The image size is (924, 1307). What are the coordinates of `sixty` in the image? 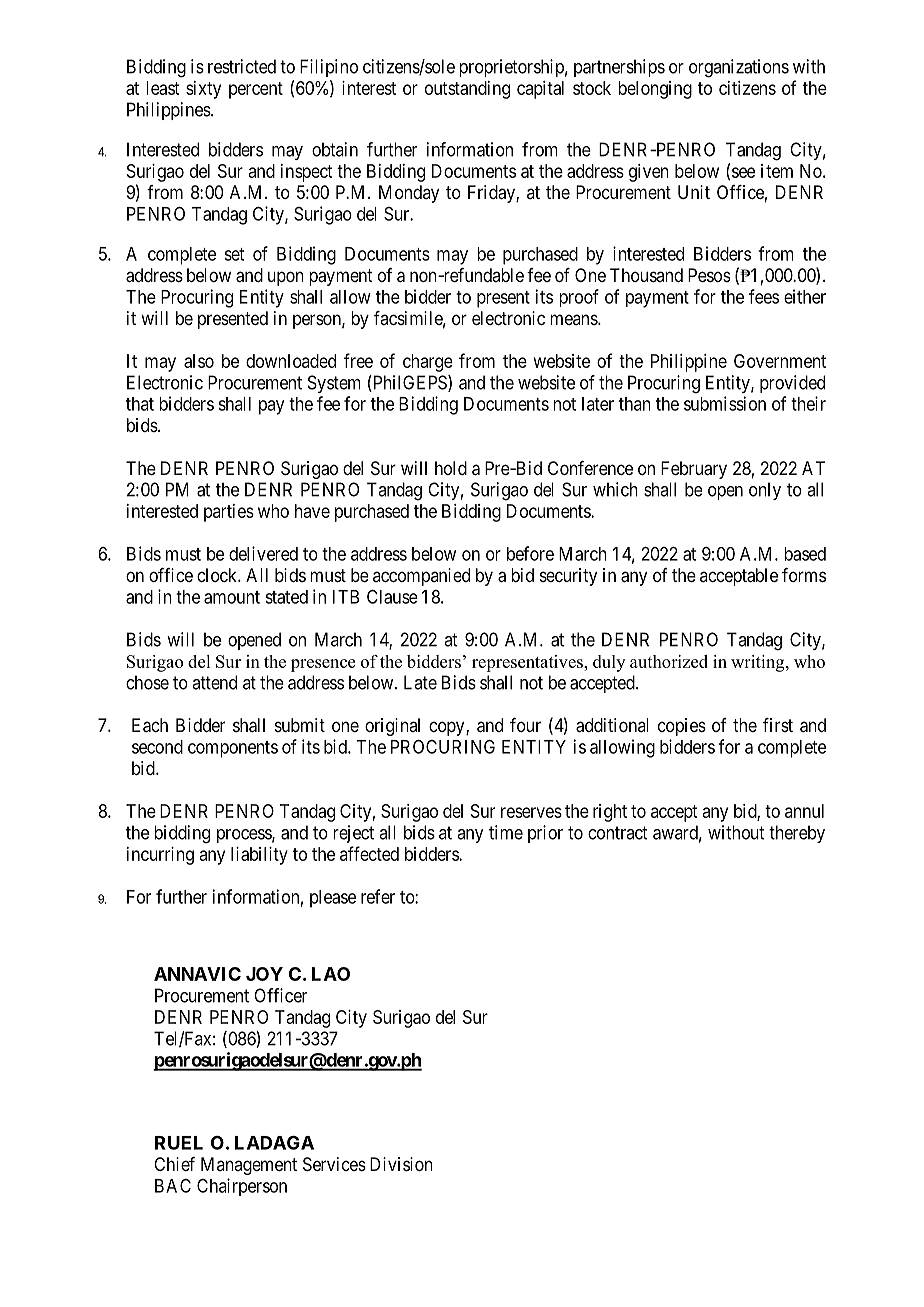 It's located at (203, 90).
